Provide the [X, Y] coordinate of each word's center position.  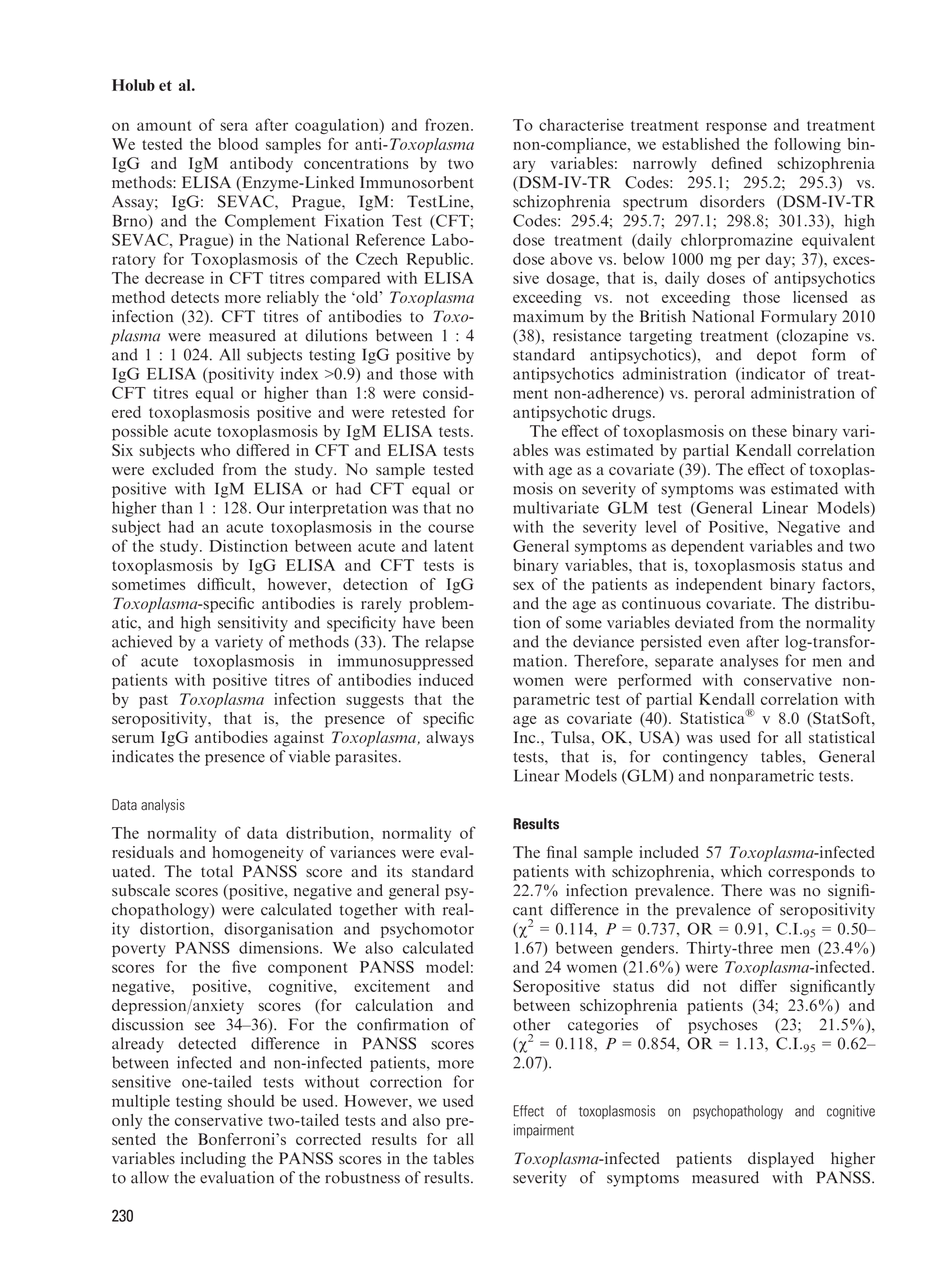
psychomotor [427, 930]
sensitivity [253, 624]
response [736, 128]
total [217, 871]
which [741, 871]
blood [238, 144]
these [769, 431]
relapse [449, 643]
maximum [548, 316]
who [215, 450]
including [213, 1160]
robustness [362, 1177]
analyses [749, 662]
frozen [448, 124]
